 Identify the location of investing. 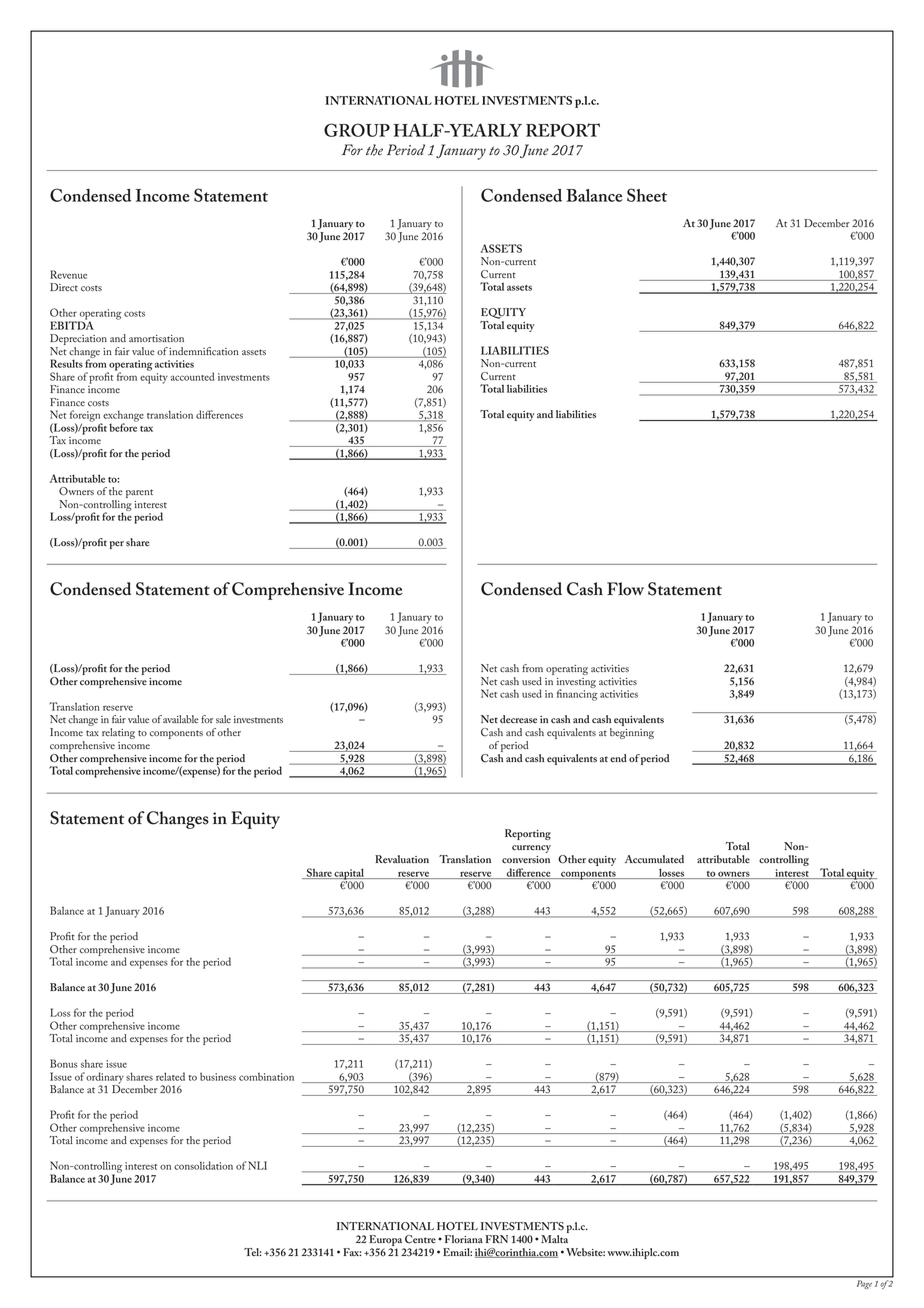
(576, 684).
